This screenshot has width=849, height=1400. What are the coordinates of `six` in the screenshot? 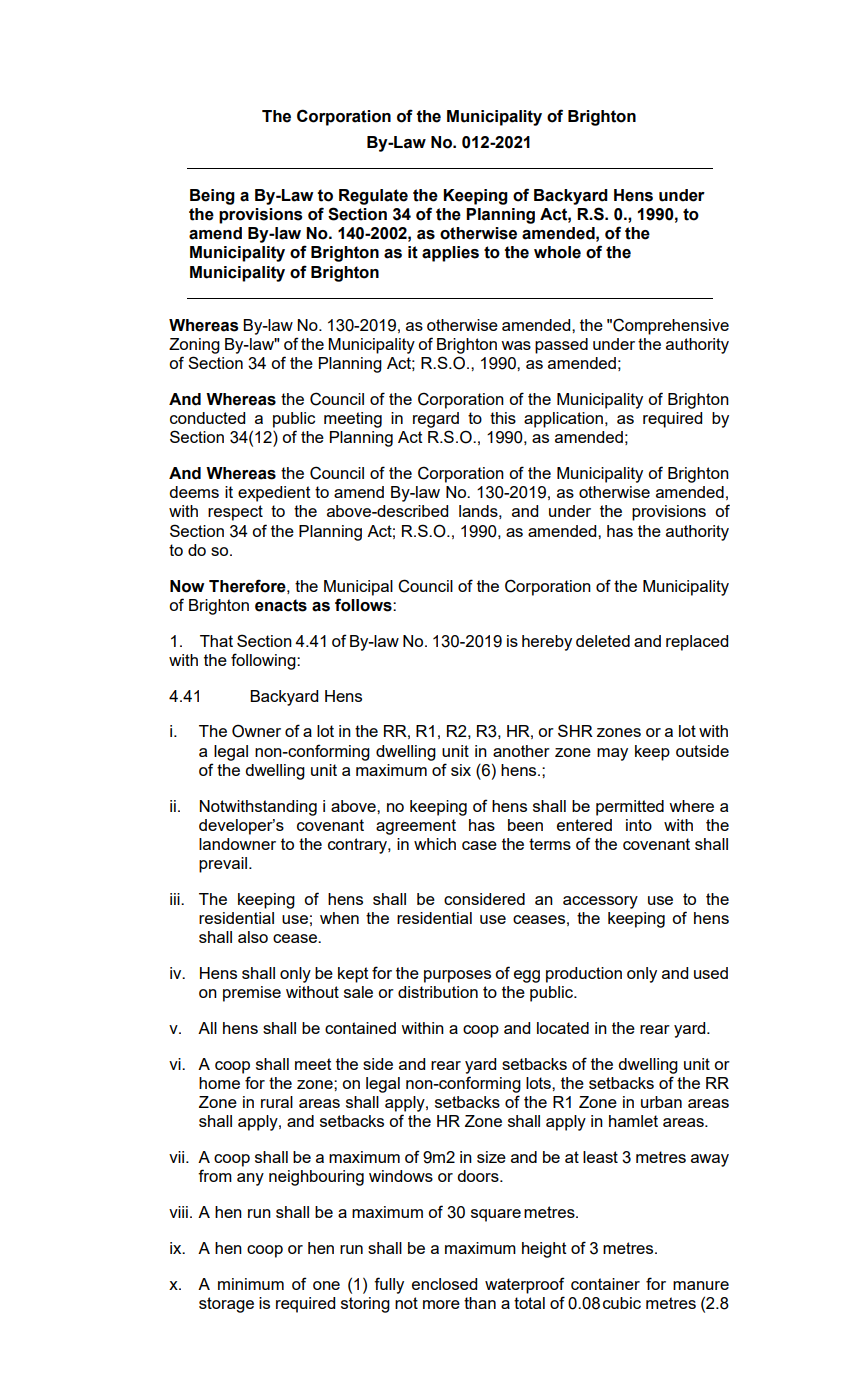 It's located at (461, 770).
